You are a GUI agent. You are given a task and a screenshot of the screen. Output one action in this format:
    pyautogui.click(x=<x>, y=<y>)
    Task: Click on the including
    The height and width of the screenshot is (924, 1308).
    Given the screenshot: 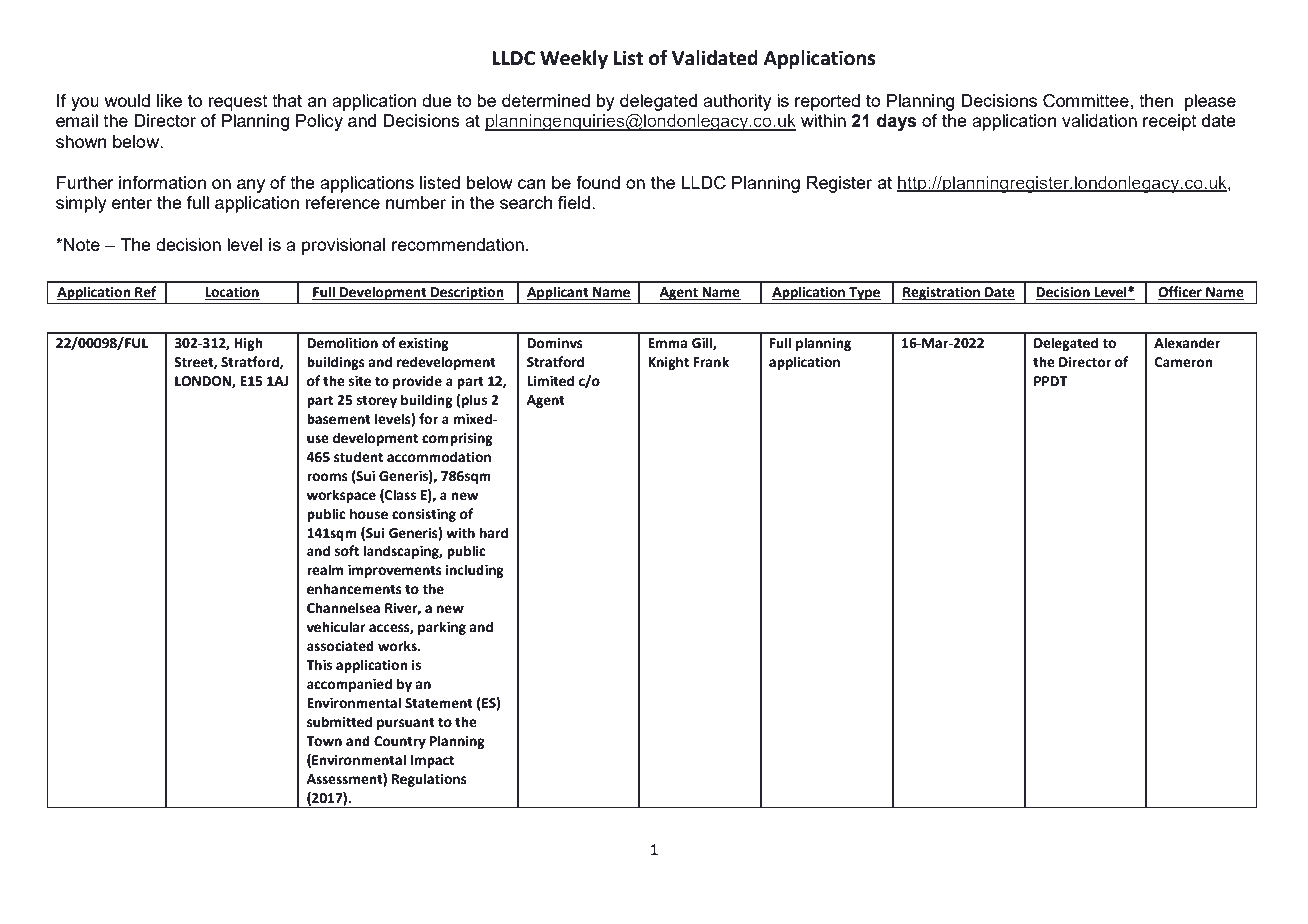 What is the action you would take?
    pyautogui.click(x=475, y=571)
